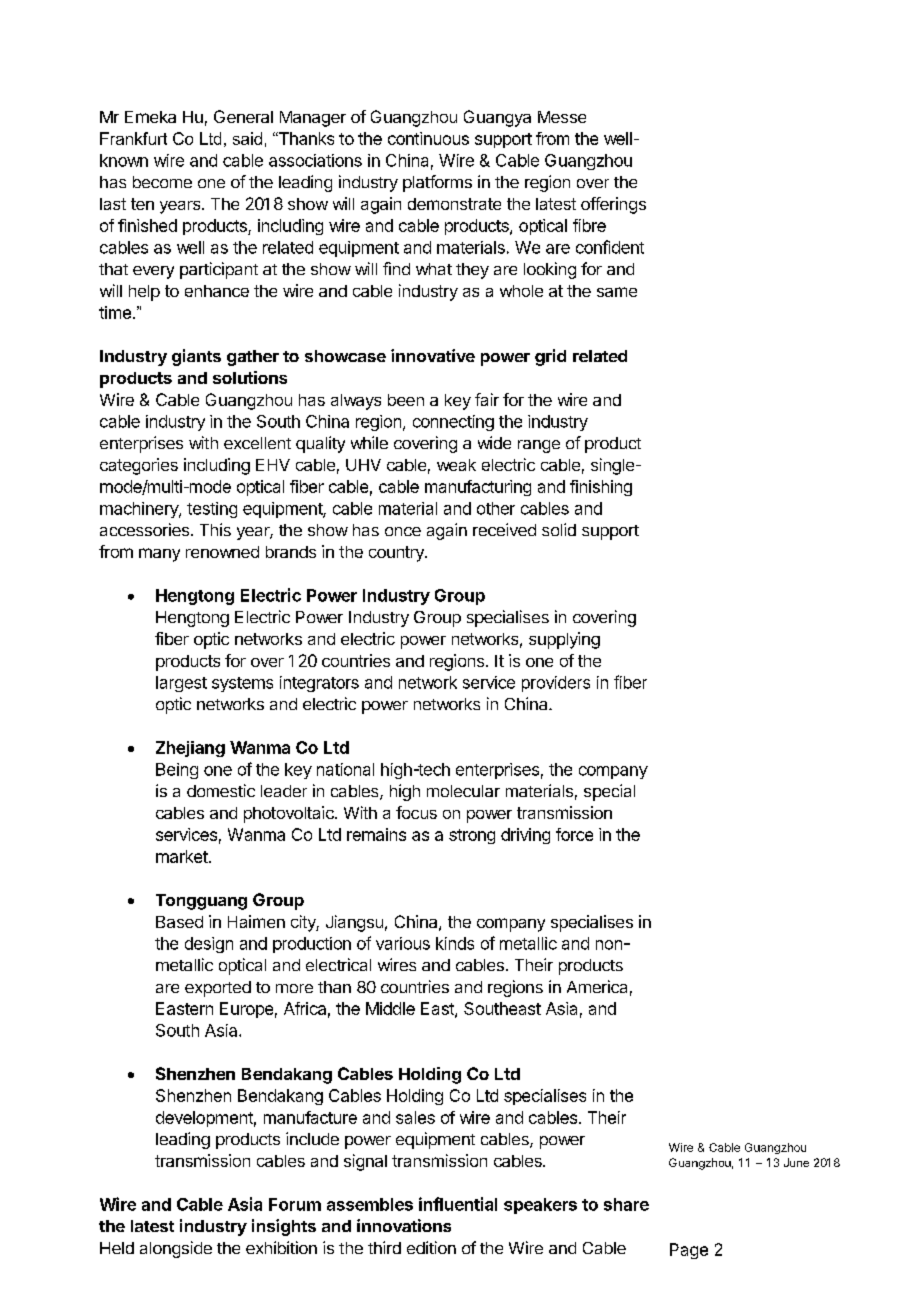 The image size is (924, 1308). What do you see at coordinates (222, 552) in the image?
I see `renowned` at bounding box center [222, 552].
